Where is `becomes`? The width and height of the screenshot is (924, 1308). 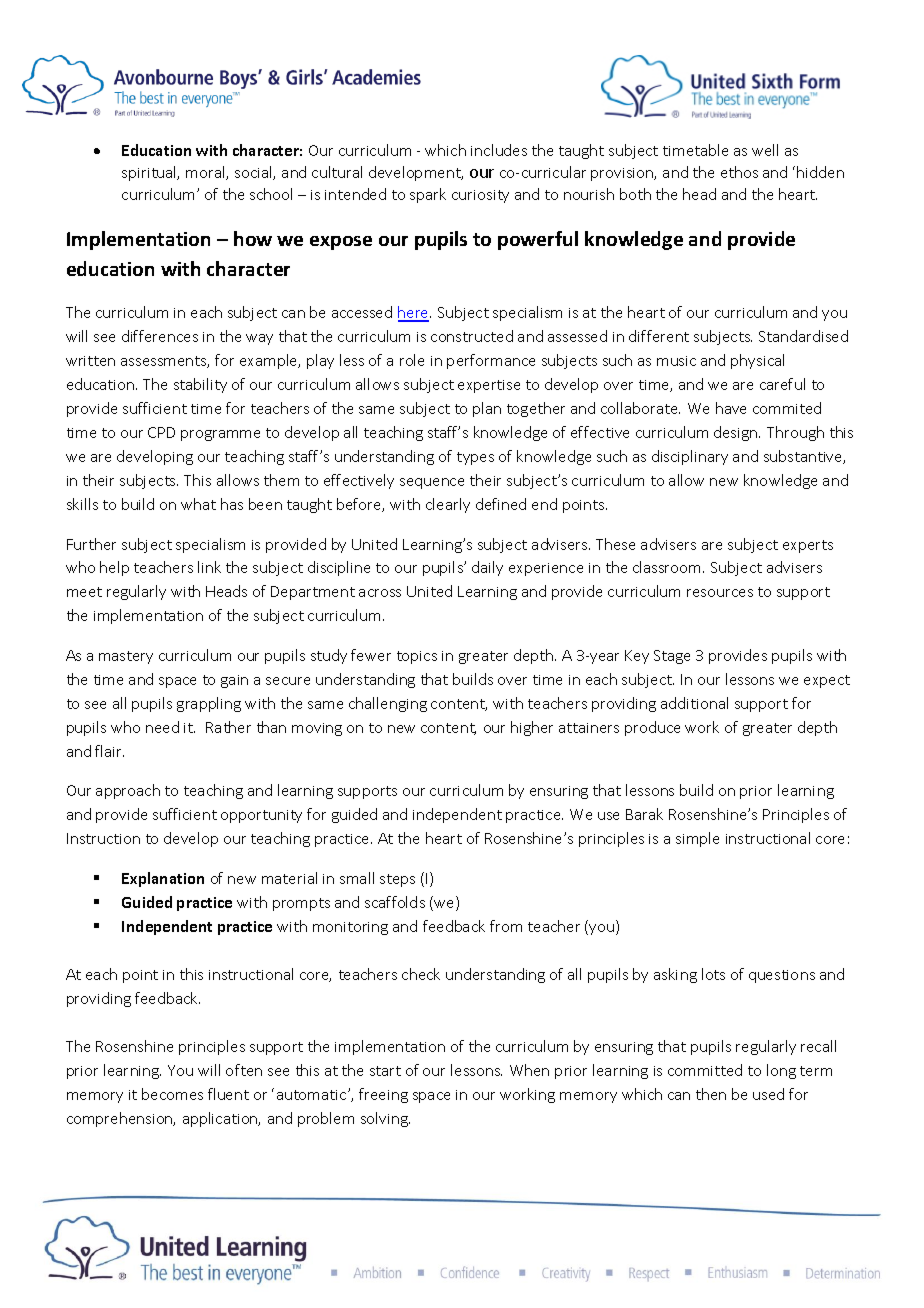 becomes is located at coordinates (172, 1094).
